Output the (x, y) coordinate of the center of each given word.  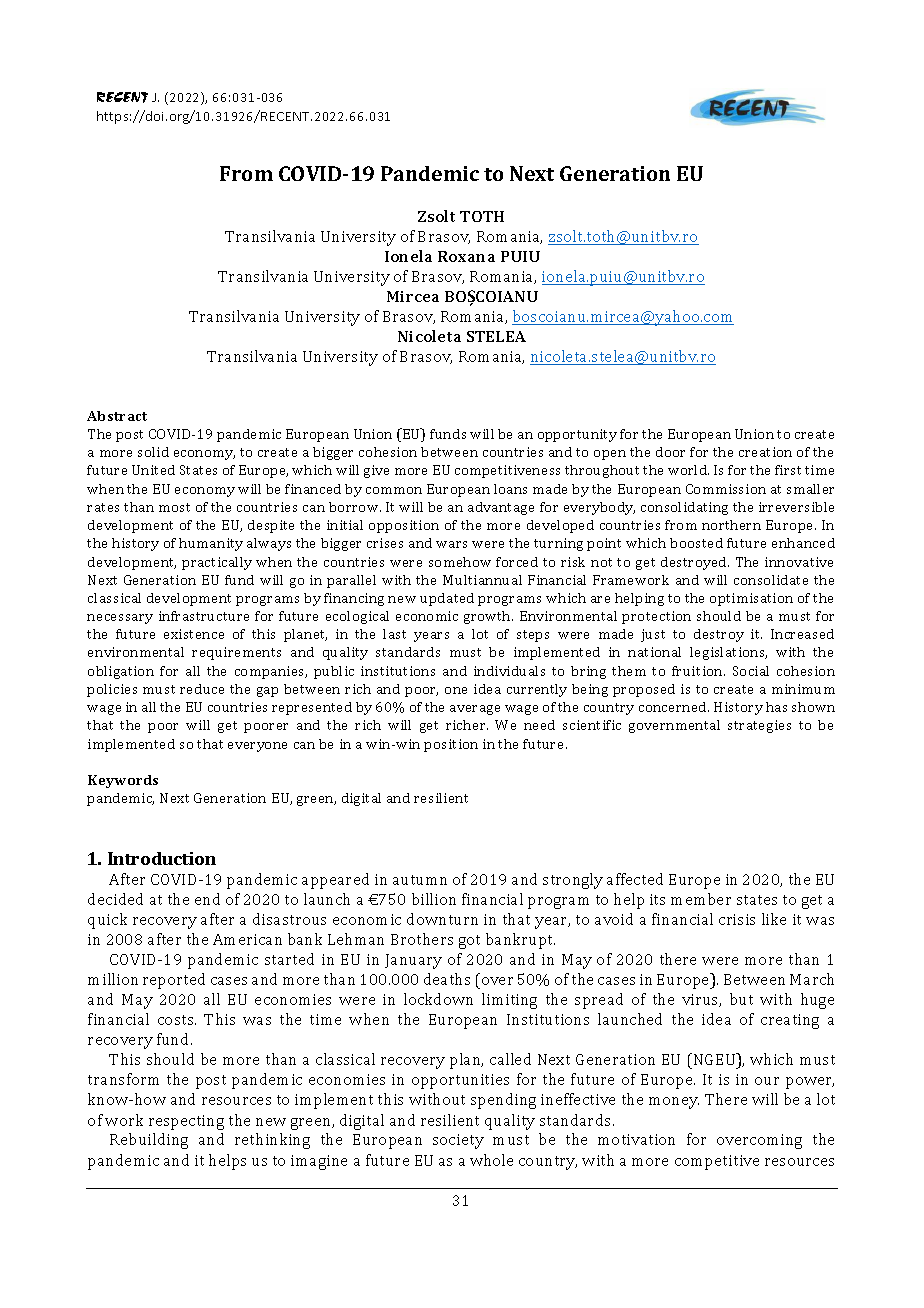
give (376, 471)
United (153, 470)
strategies (759, 726)
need (539, 725)
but (741, 999)
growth (488, 617)
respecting (186, 1122)
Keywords (123, 781)
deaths (447, 979)
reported (174, 981)
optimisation (751, 599)
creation (765, 452)
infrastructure (204, 616)
